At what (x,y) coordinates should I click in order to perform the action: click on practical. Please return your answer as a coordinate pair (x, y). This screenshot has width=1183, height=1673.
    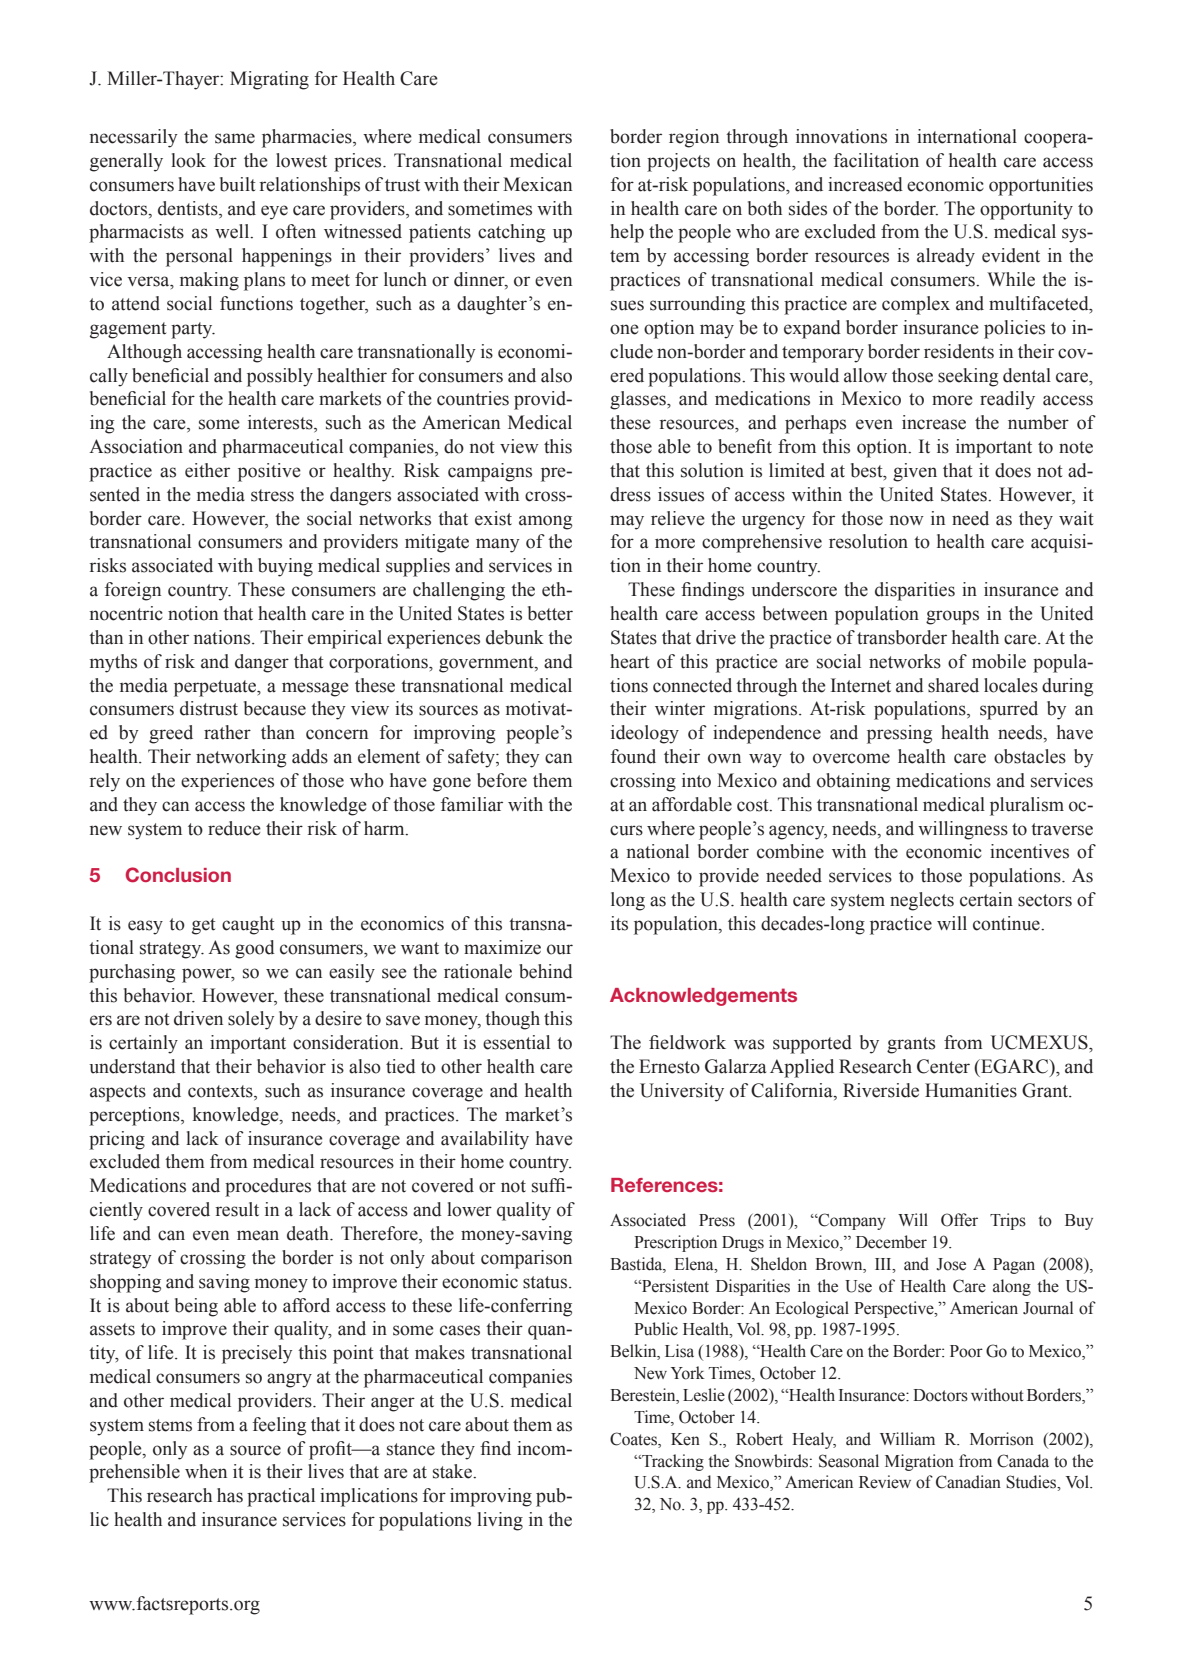
    Looking at the image, I should click on (281, 1497).
